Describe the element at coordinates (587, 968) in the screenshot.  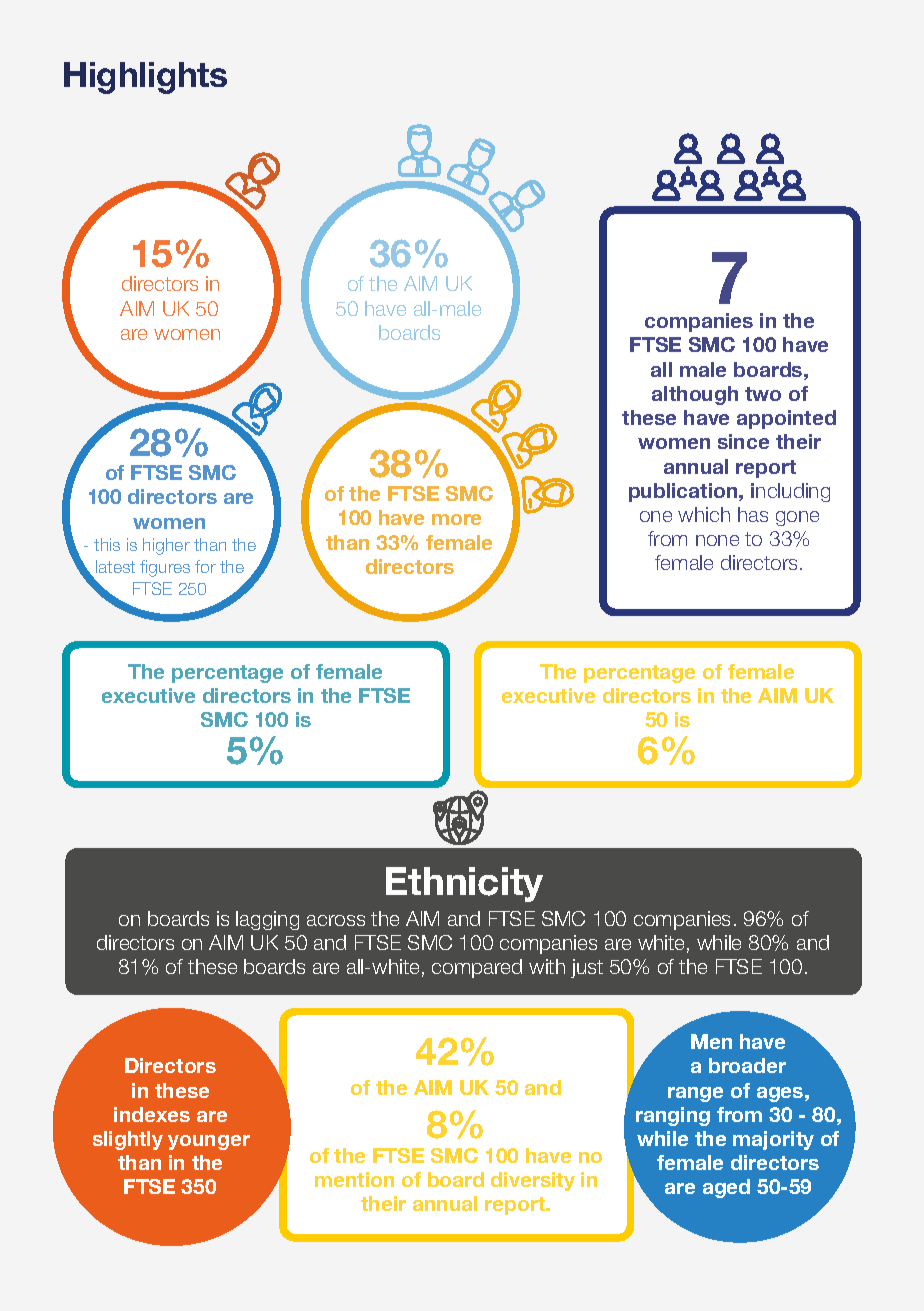
I see `just` at that location.
